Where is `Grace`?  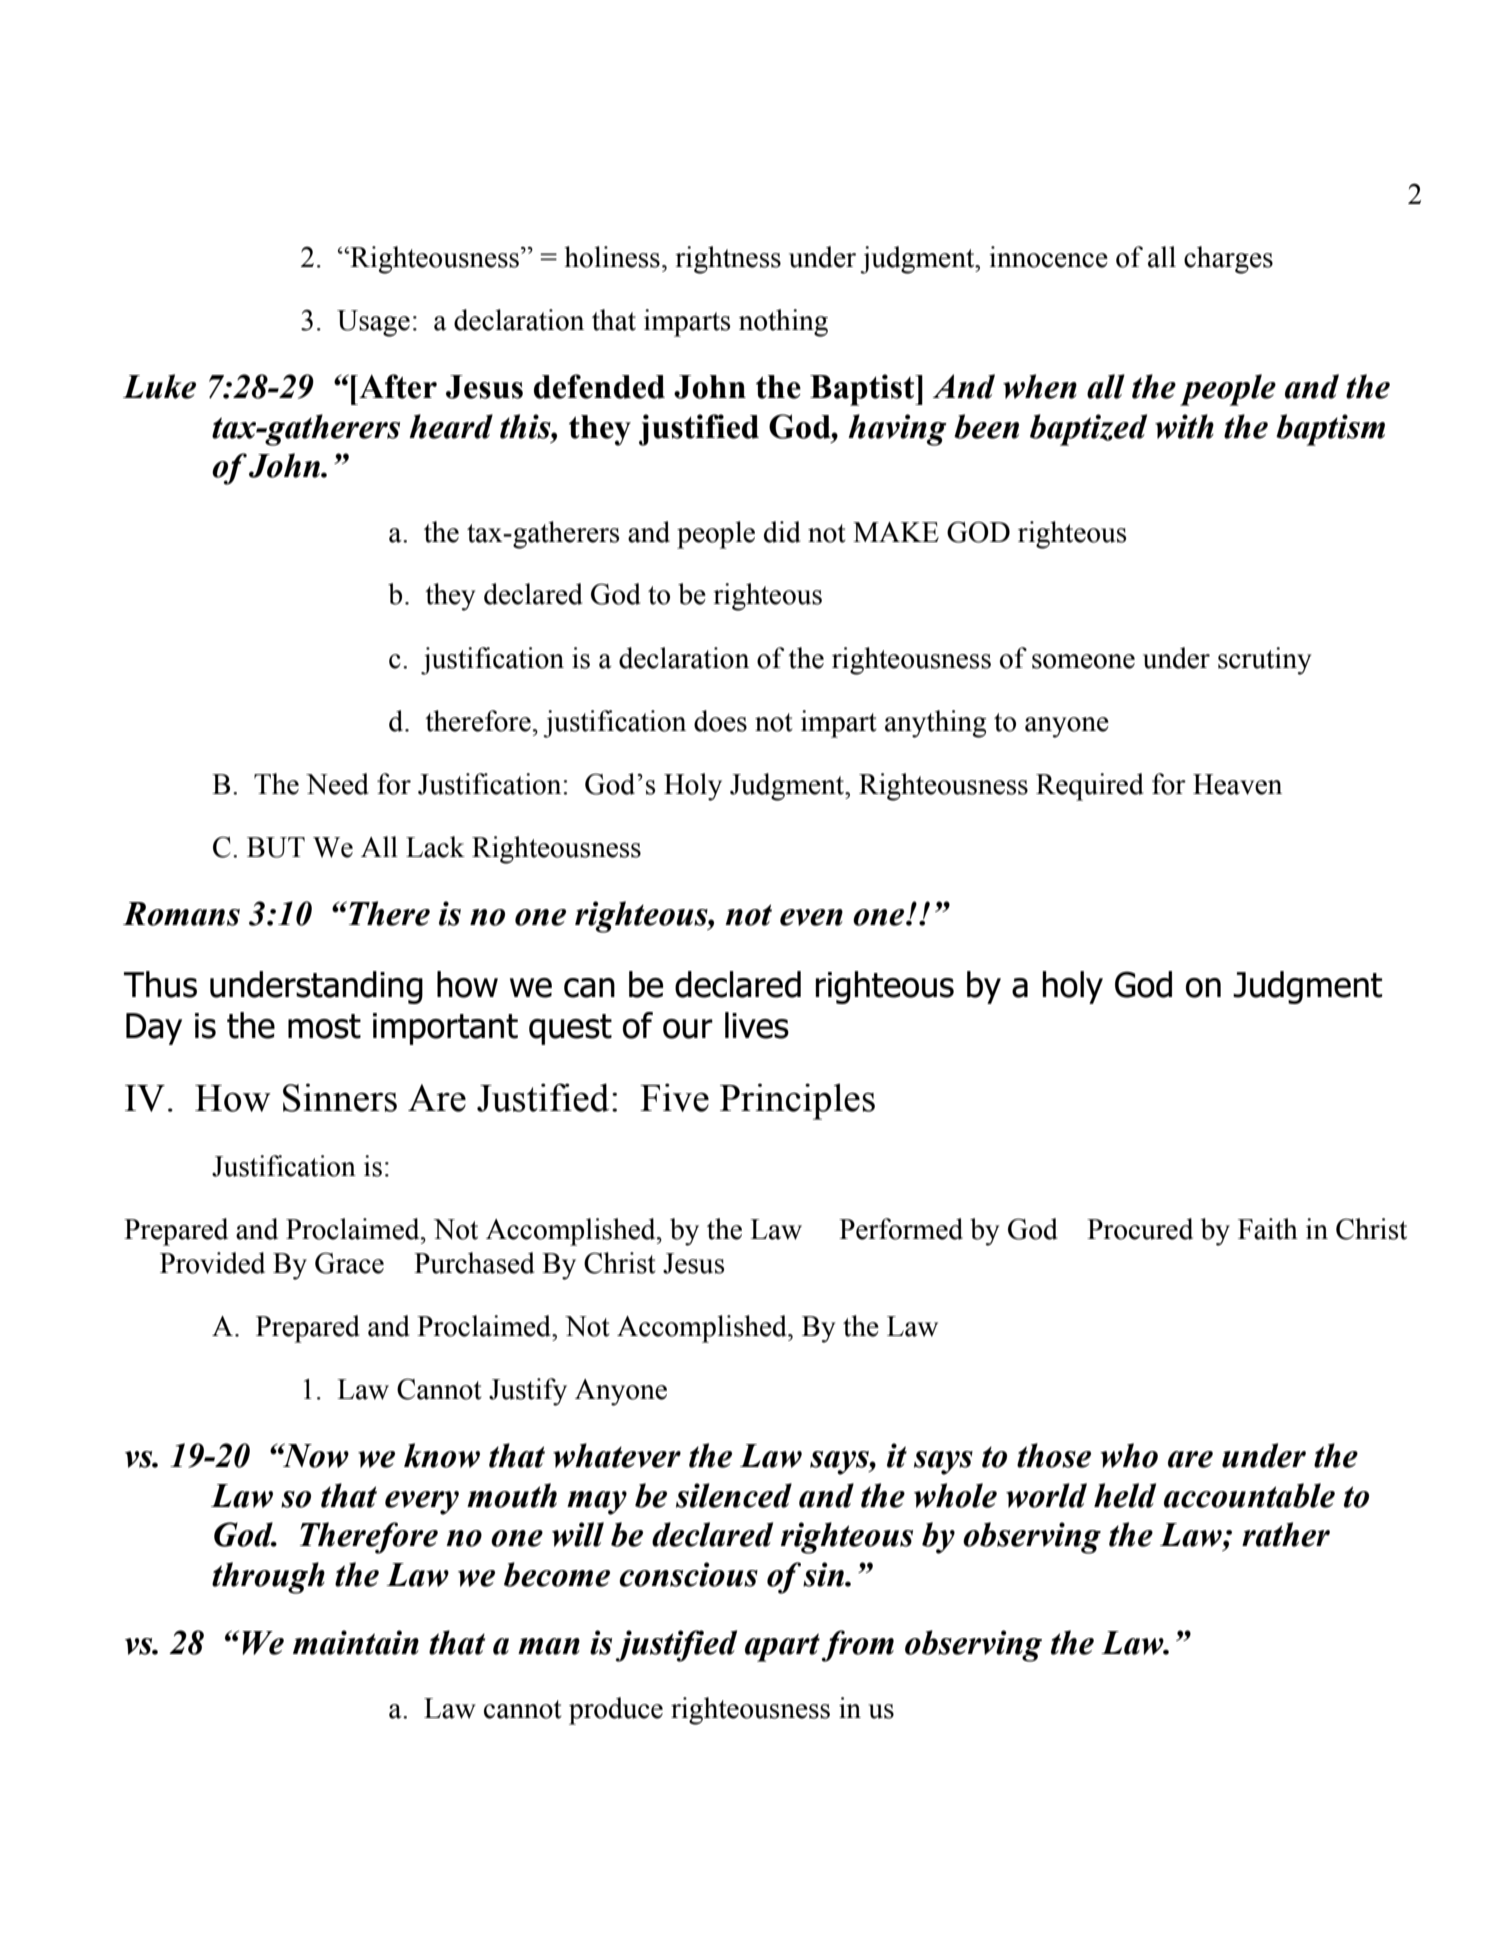 Grace is located at coordinates (349, 1263).
